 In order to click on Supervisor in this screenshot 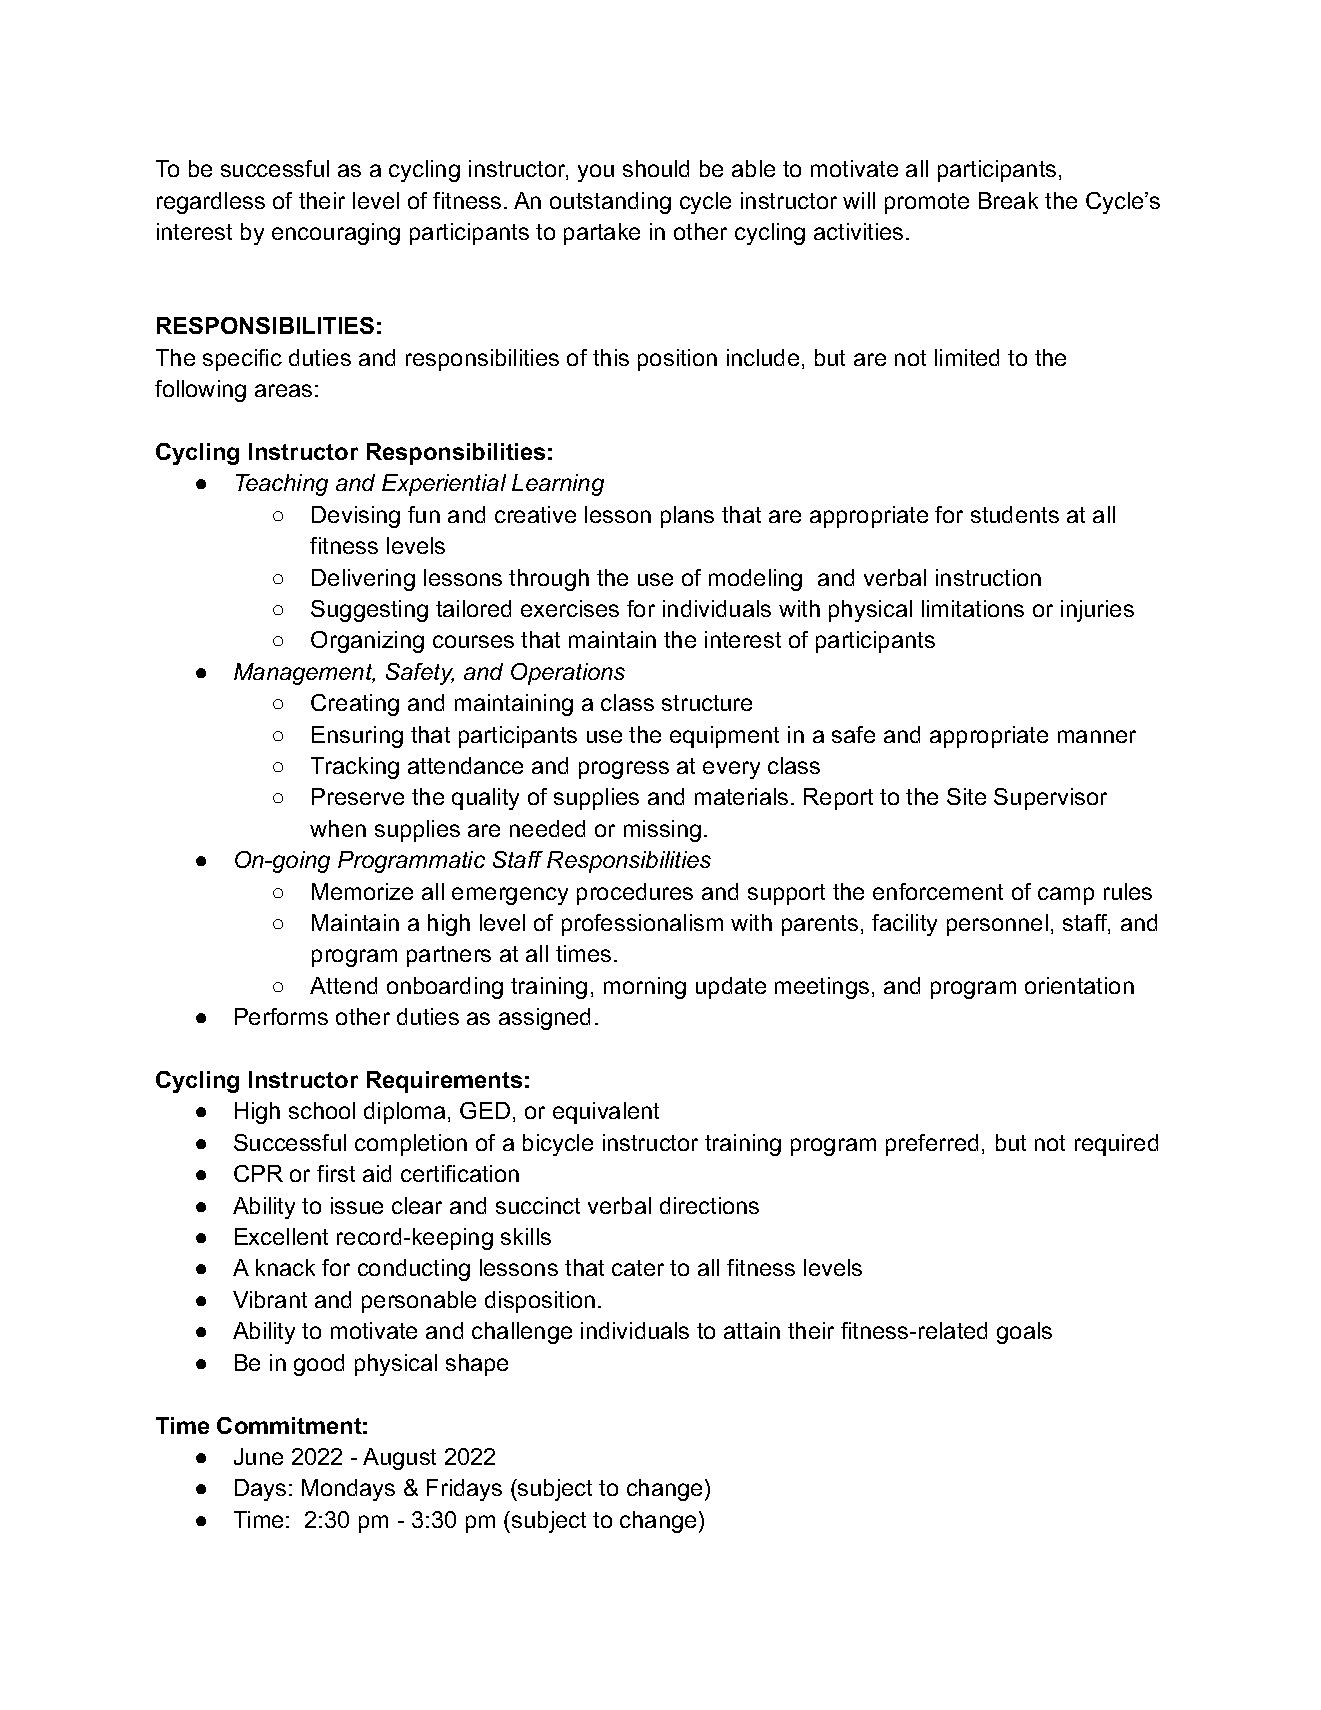, I will do `click(1050, 799)`.
